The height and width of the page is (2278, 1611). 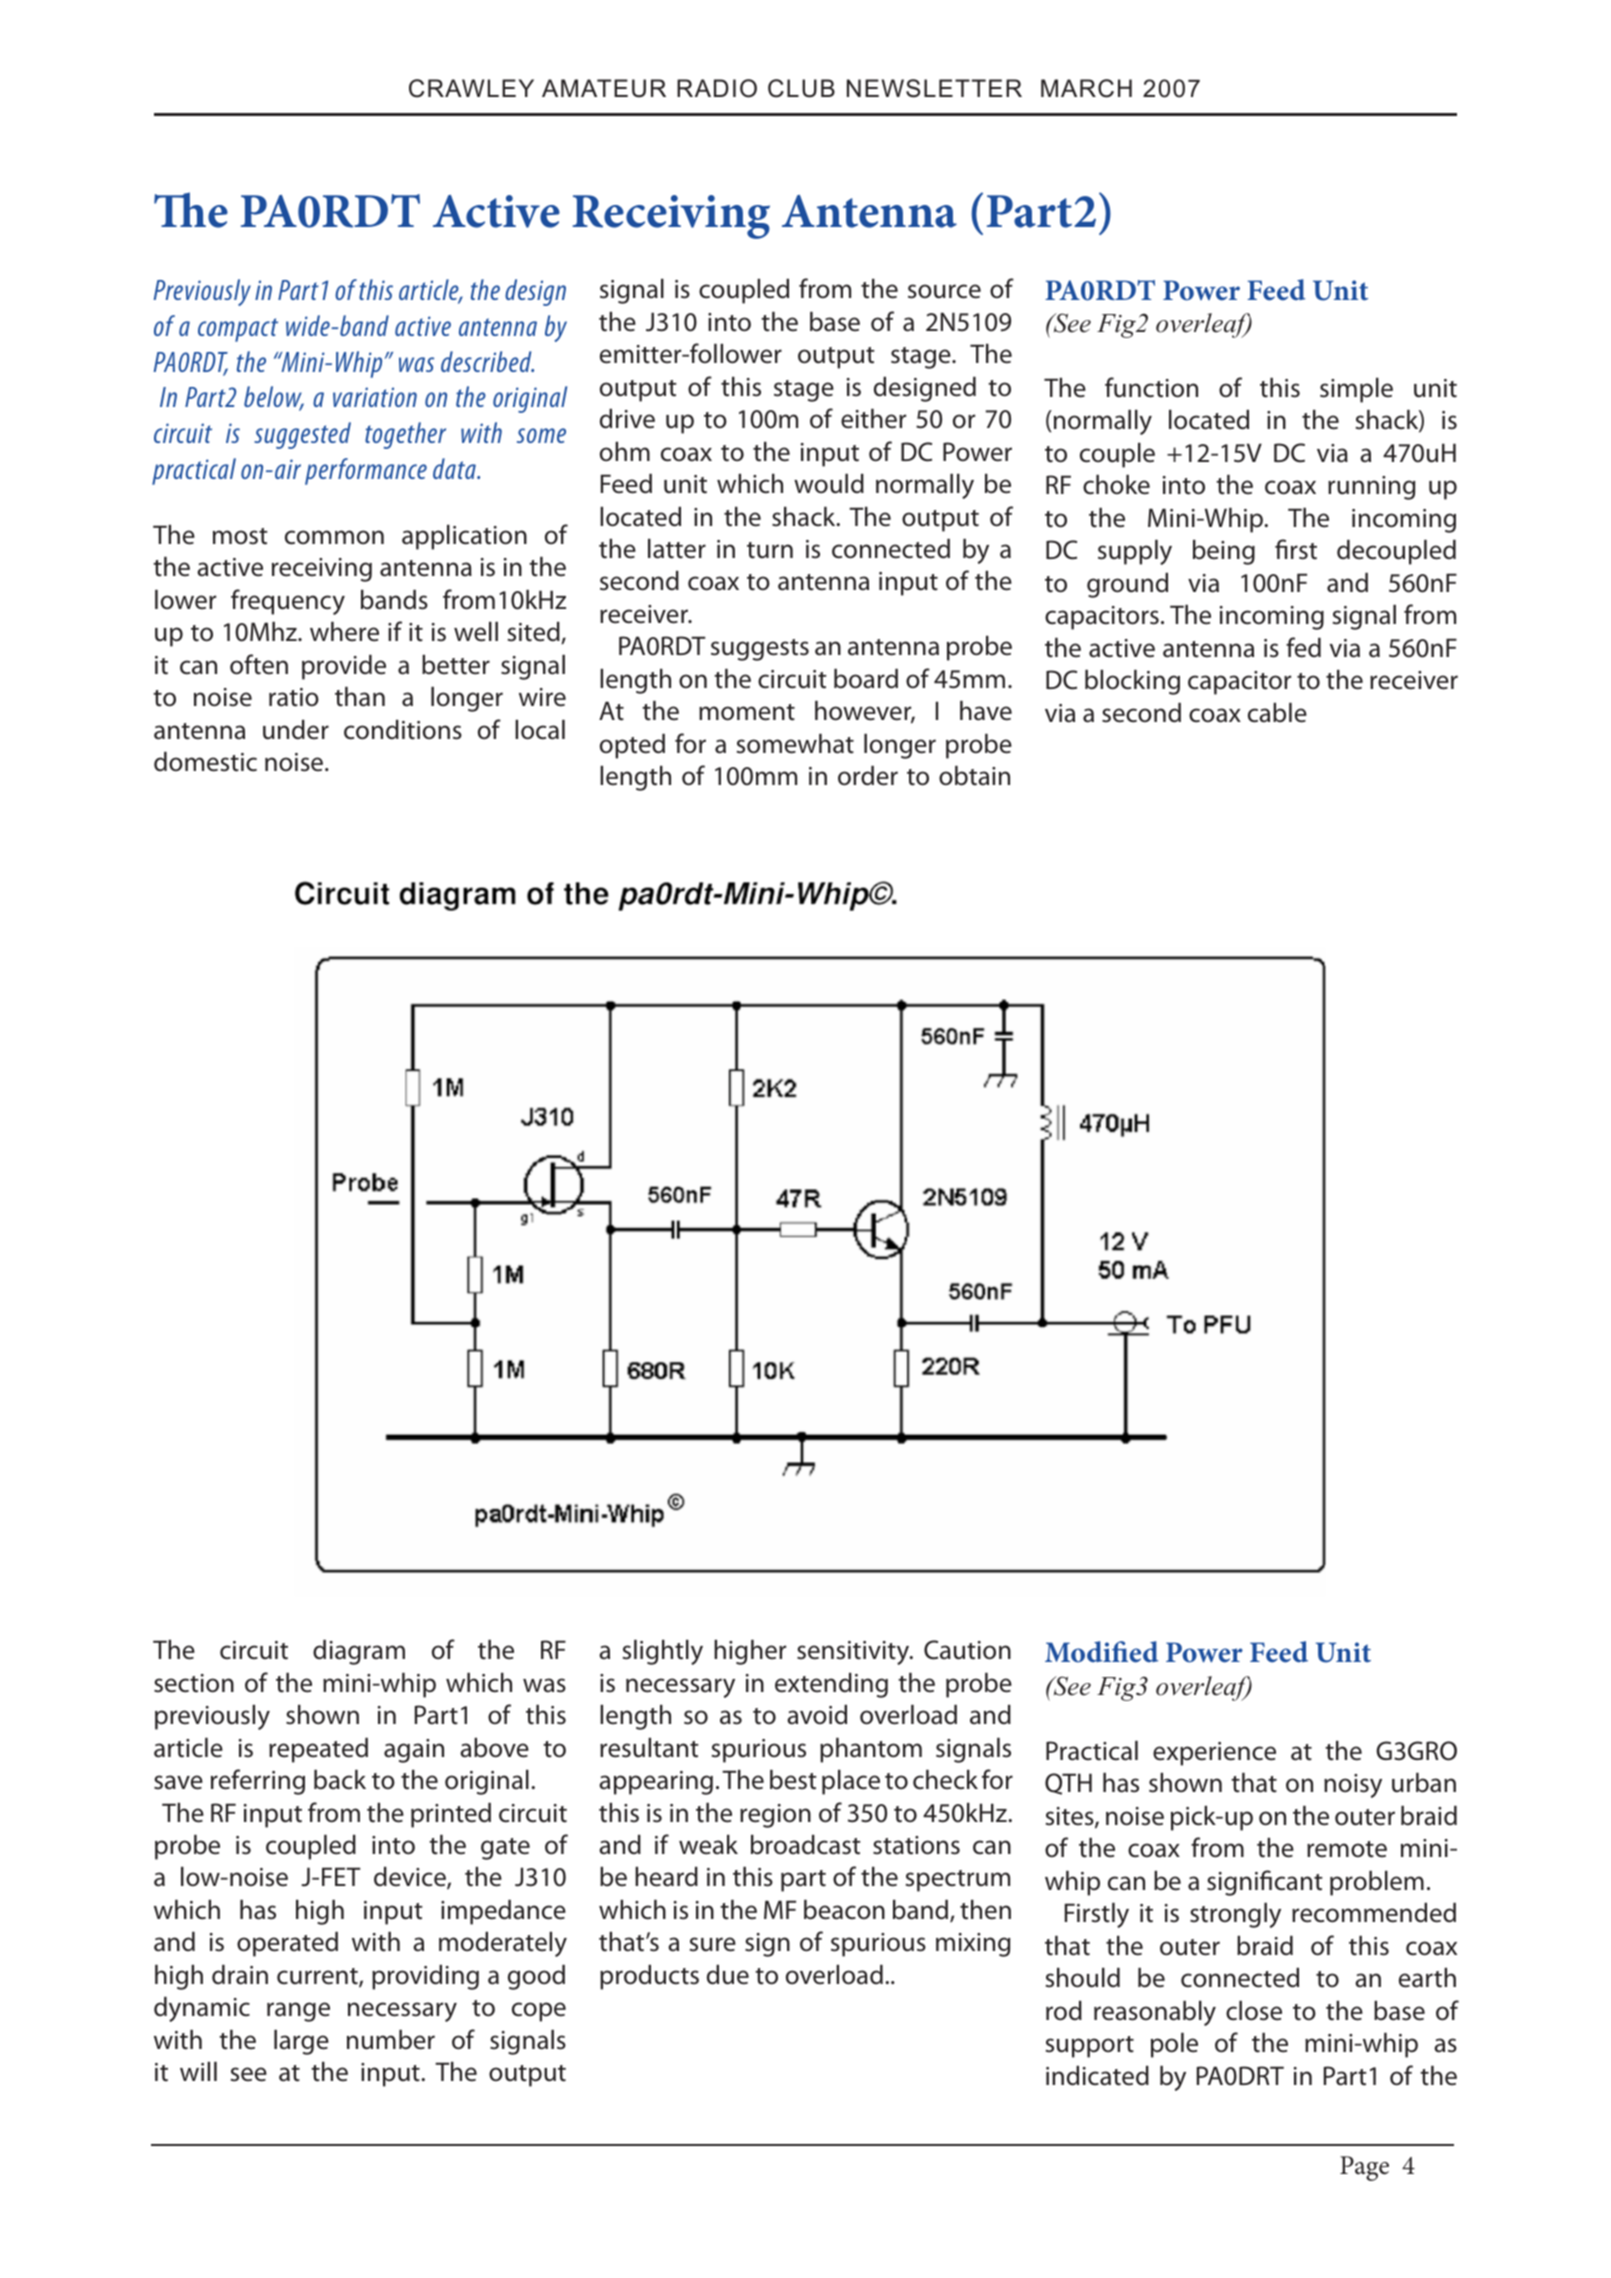 What do you see at coordinates (471, 88) in the page?
I see `CRAWLEY` at bounding box center [471, 88].
